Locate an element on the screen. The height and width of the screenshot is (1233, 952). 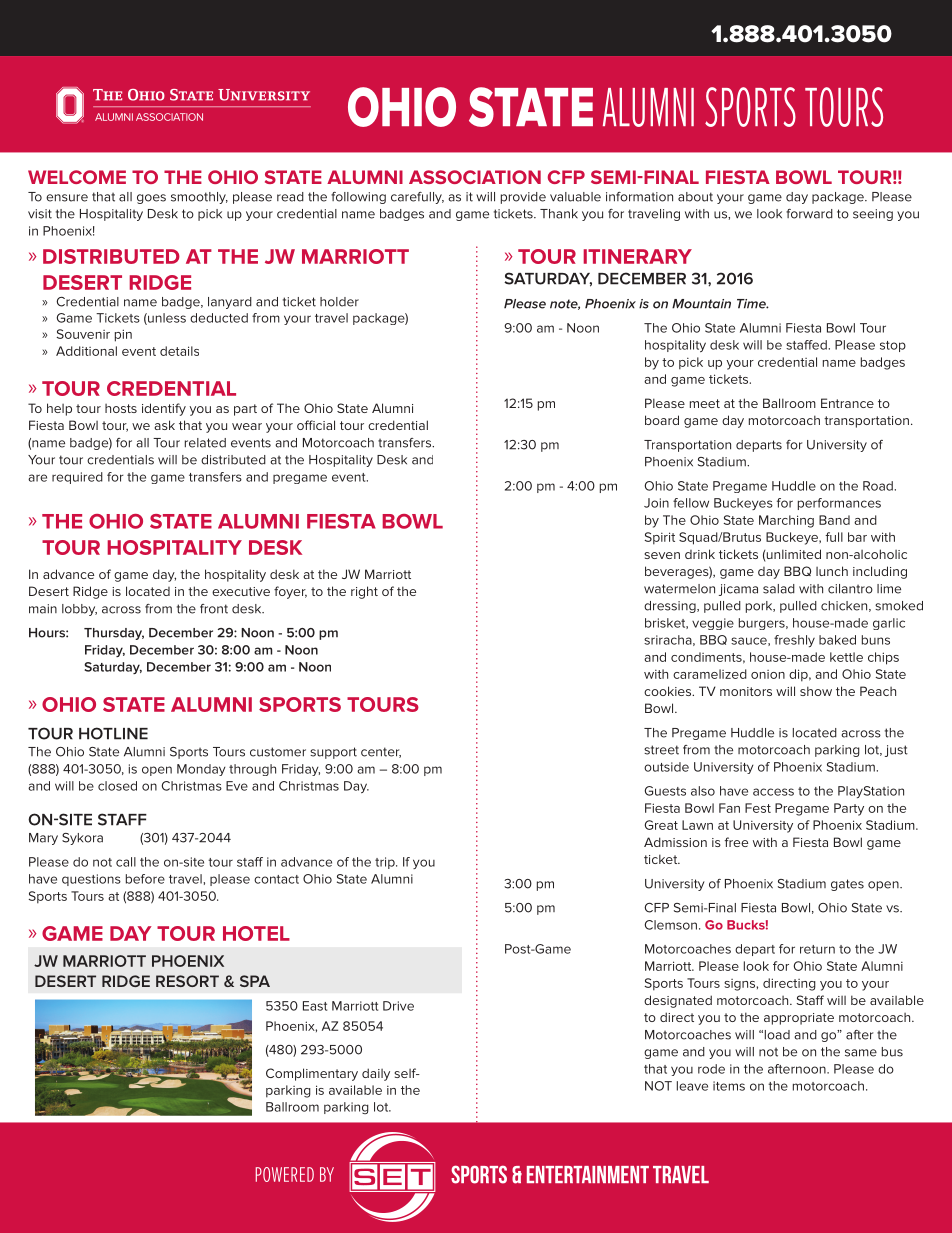
goes is located at coordinates (151, 199).
